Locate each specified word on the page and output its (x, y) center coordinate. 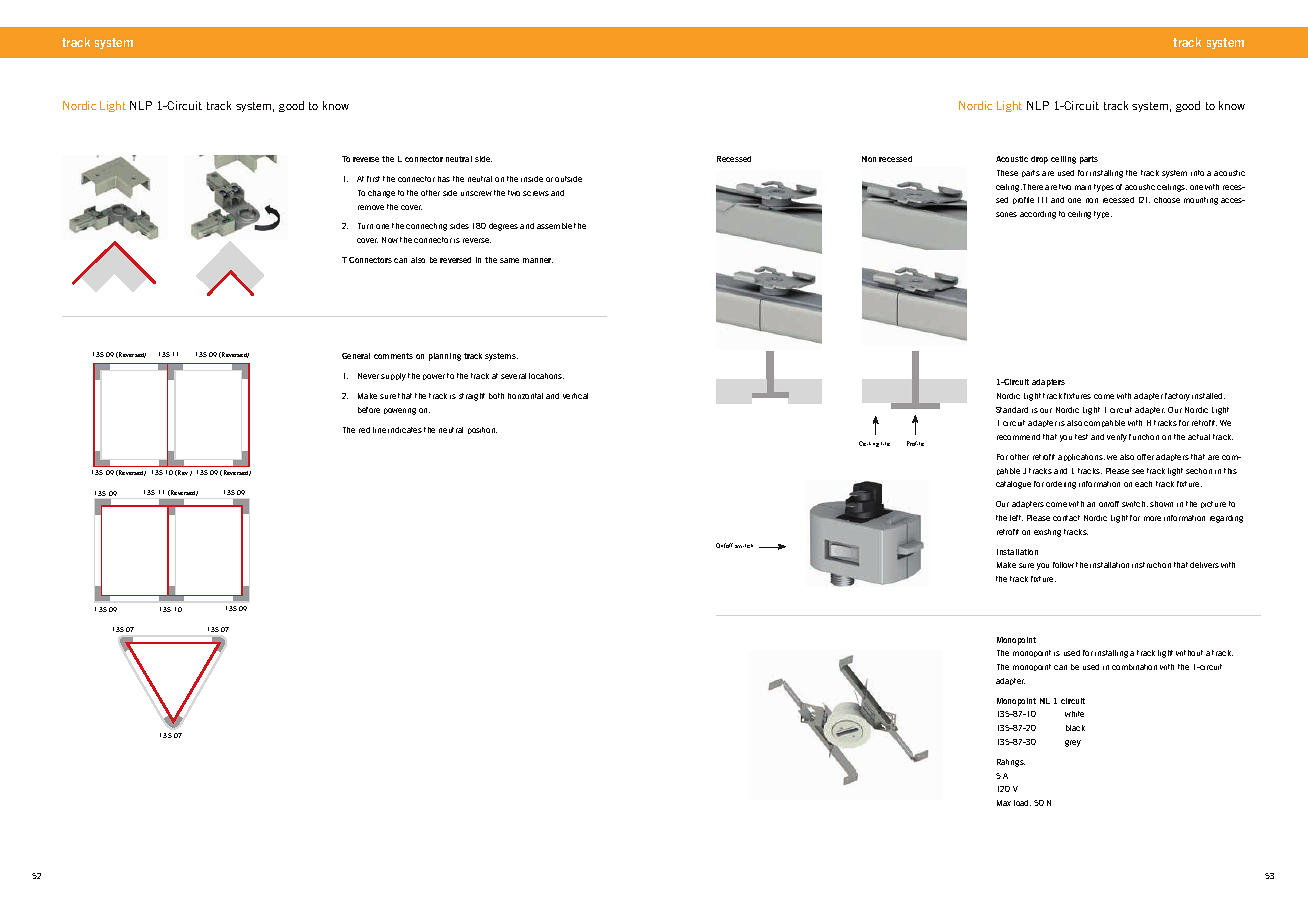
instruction (1151, 565)
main (1083, 187)
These (1007, 173)
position (482, 430)
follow (1063, 565)
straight (472, 397)
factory (1177, 397)
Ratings (1011, 763)
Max (1004, 803)
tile (885, 444)
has (444, 179)
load (1022, 803)
